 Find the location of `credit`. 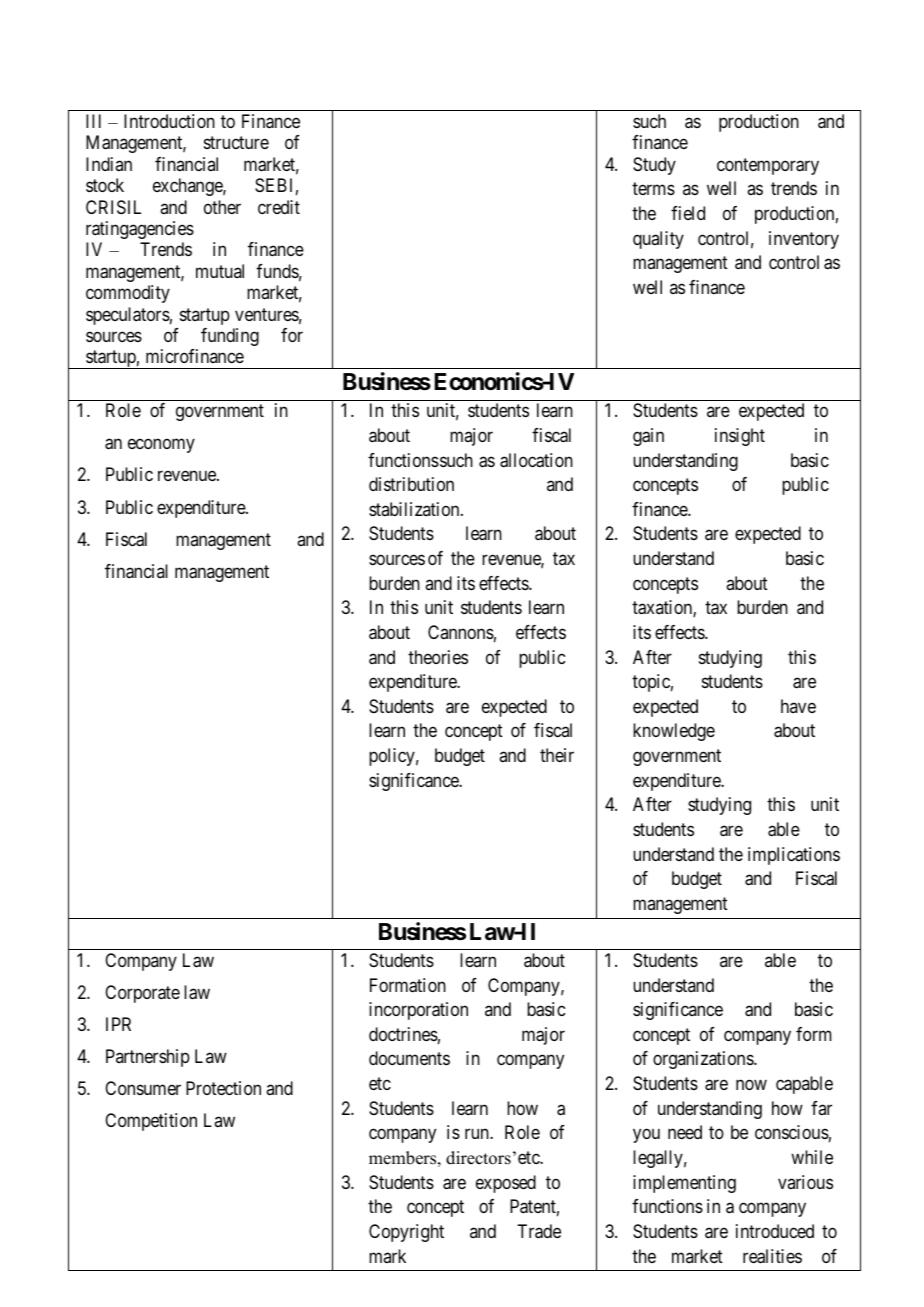

credit is located at coordinates (279, 207).
